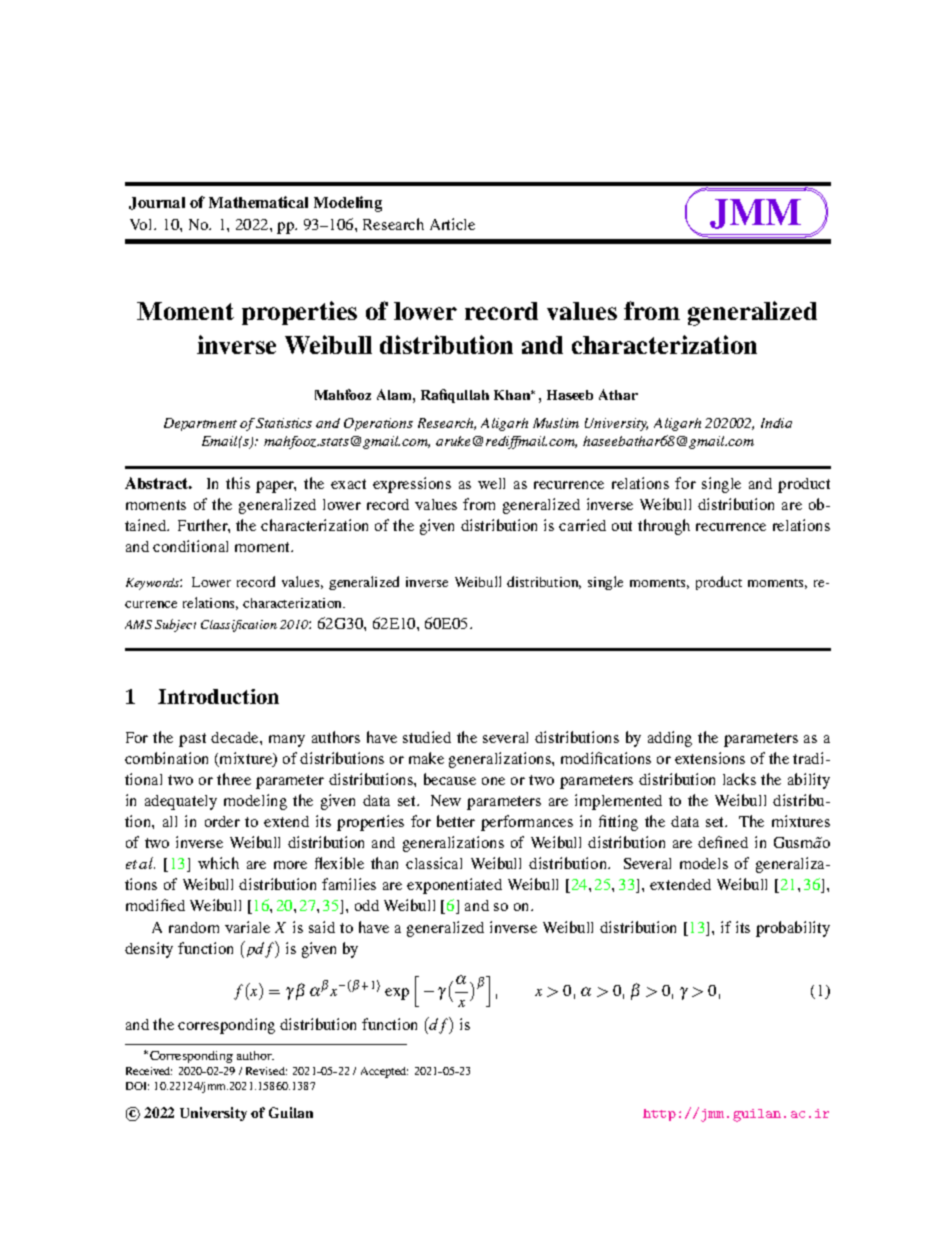 Image resolution: width=952 pixels, height=1233 pixels. I want to click on Article, so click(452, 224).
